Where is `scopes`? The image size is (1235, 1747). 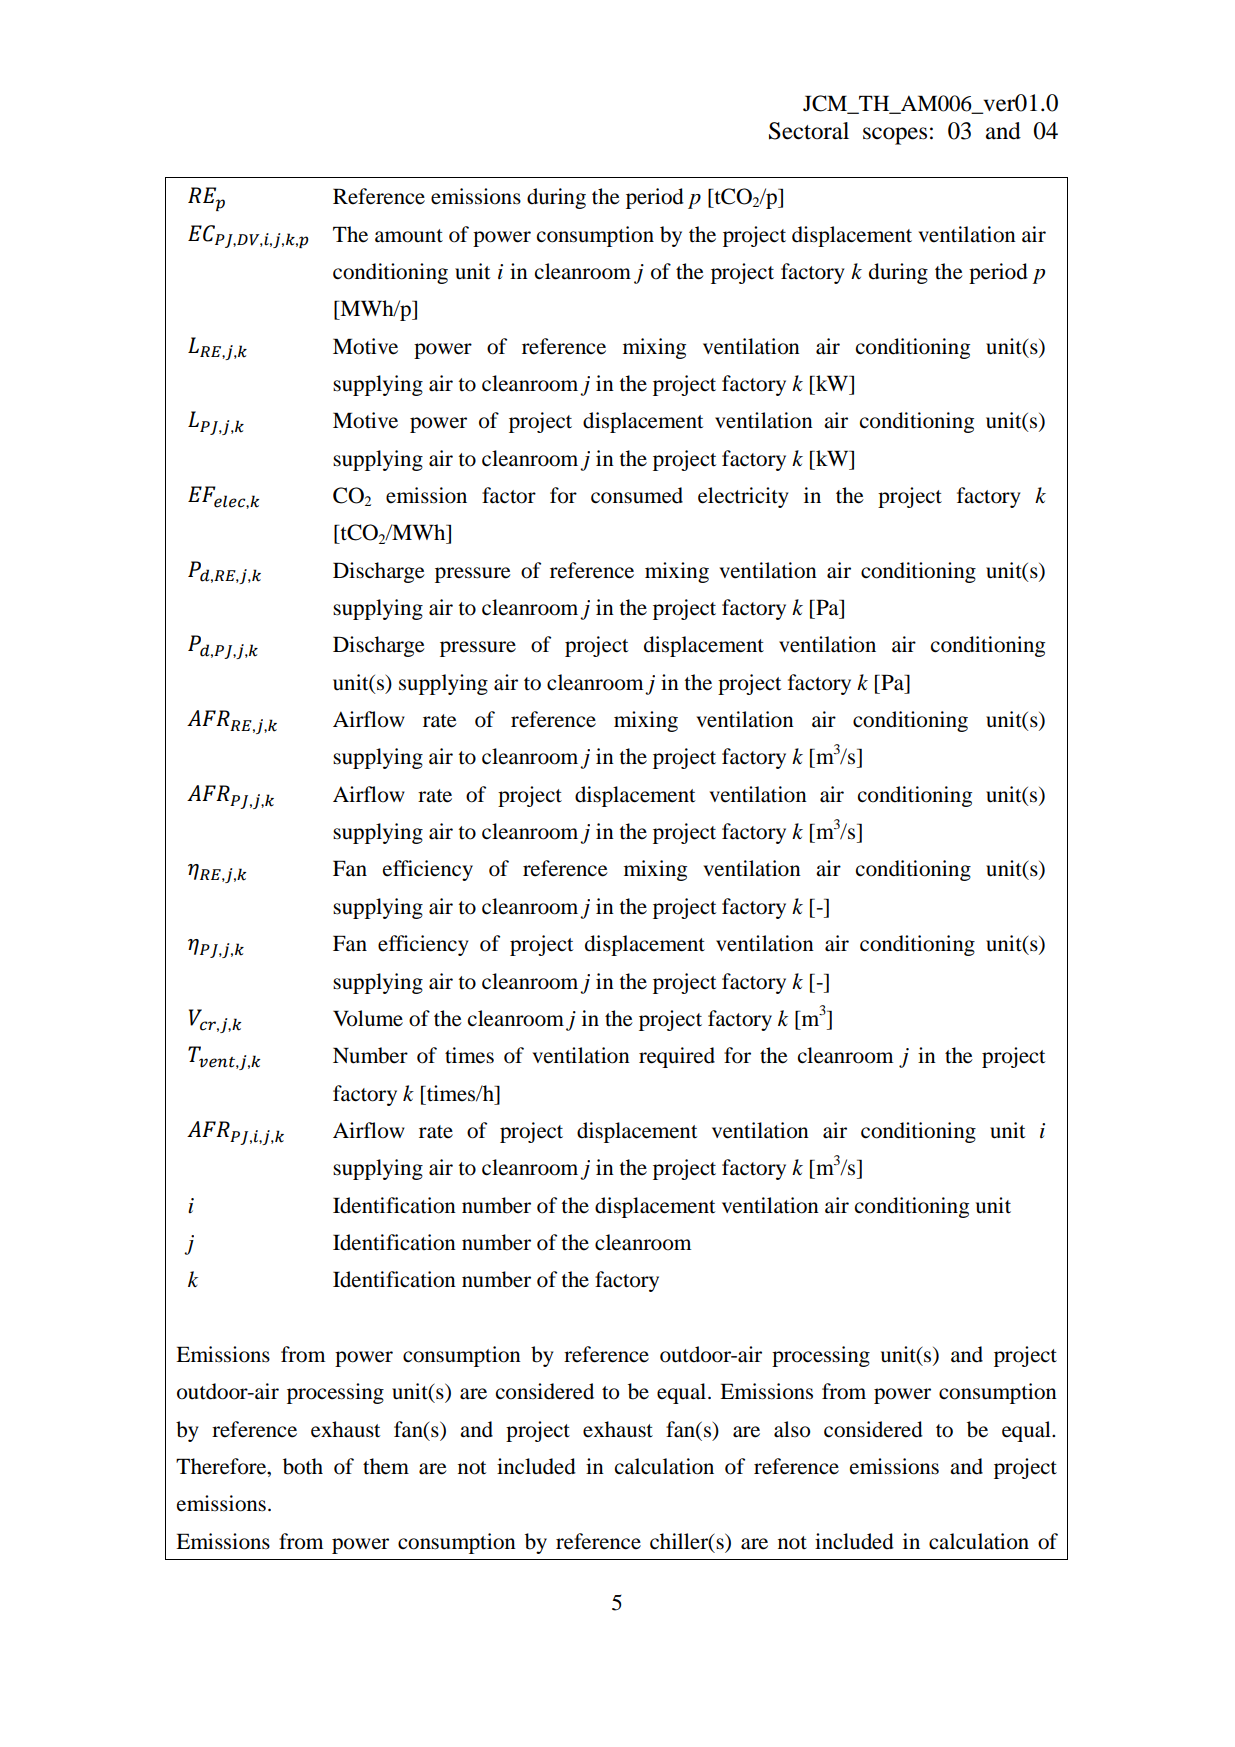
scopes is located at coordinates (895, 136).
